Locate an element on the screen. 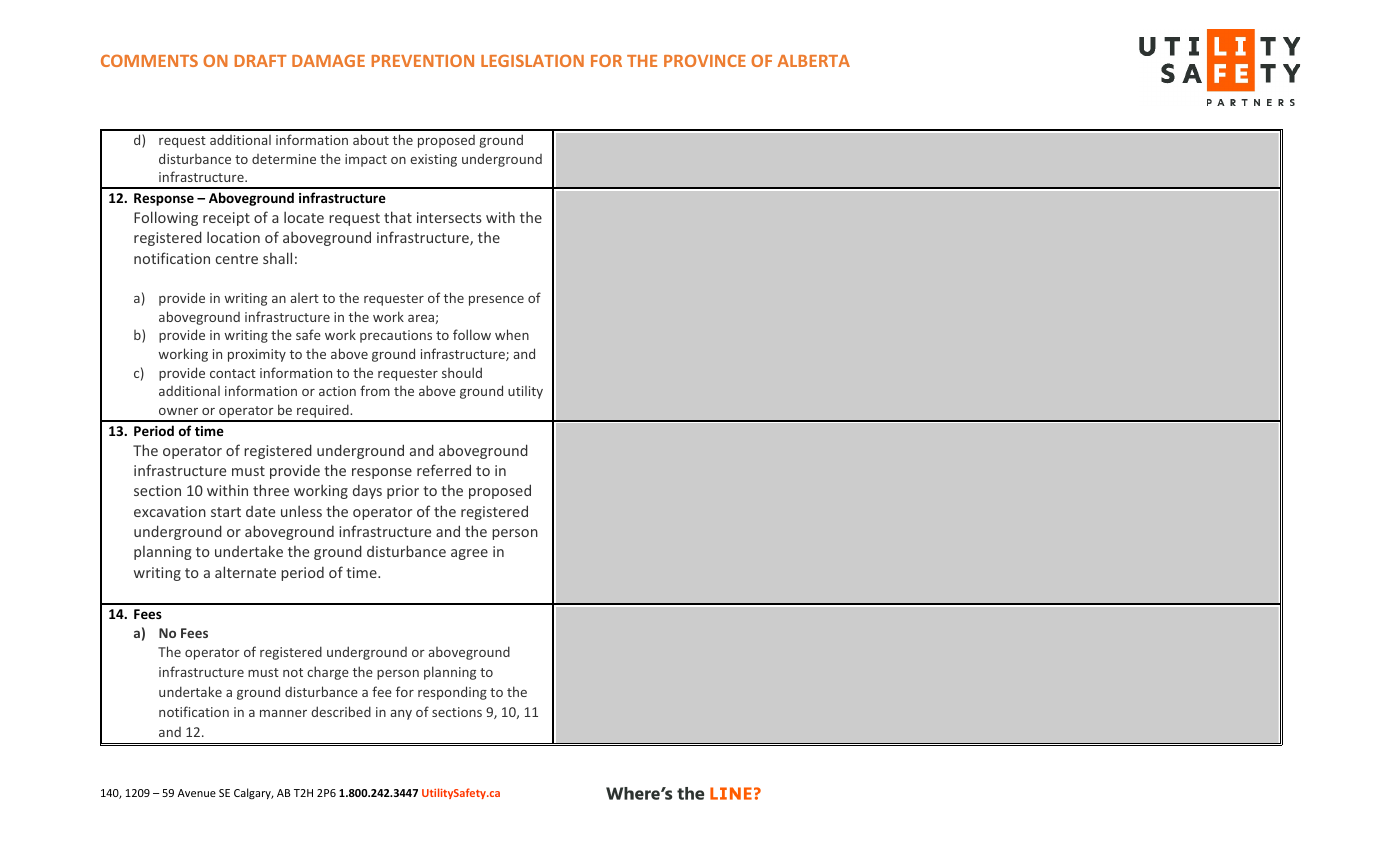 The height and width of the screenshot is (850, 1400). presence is located at coordinates (496, 301).
